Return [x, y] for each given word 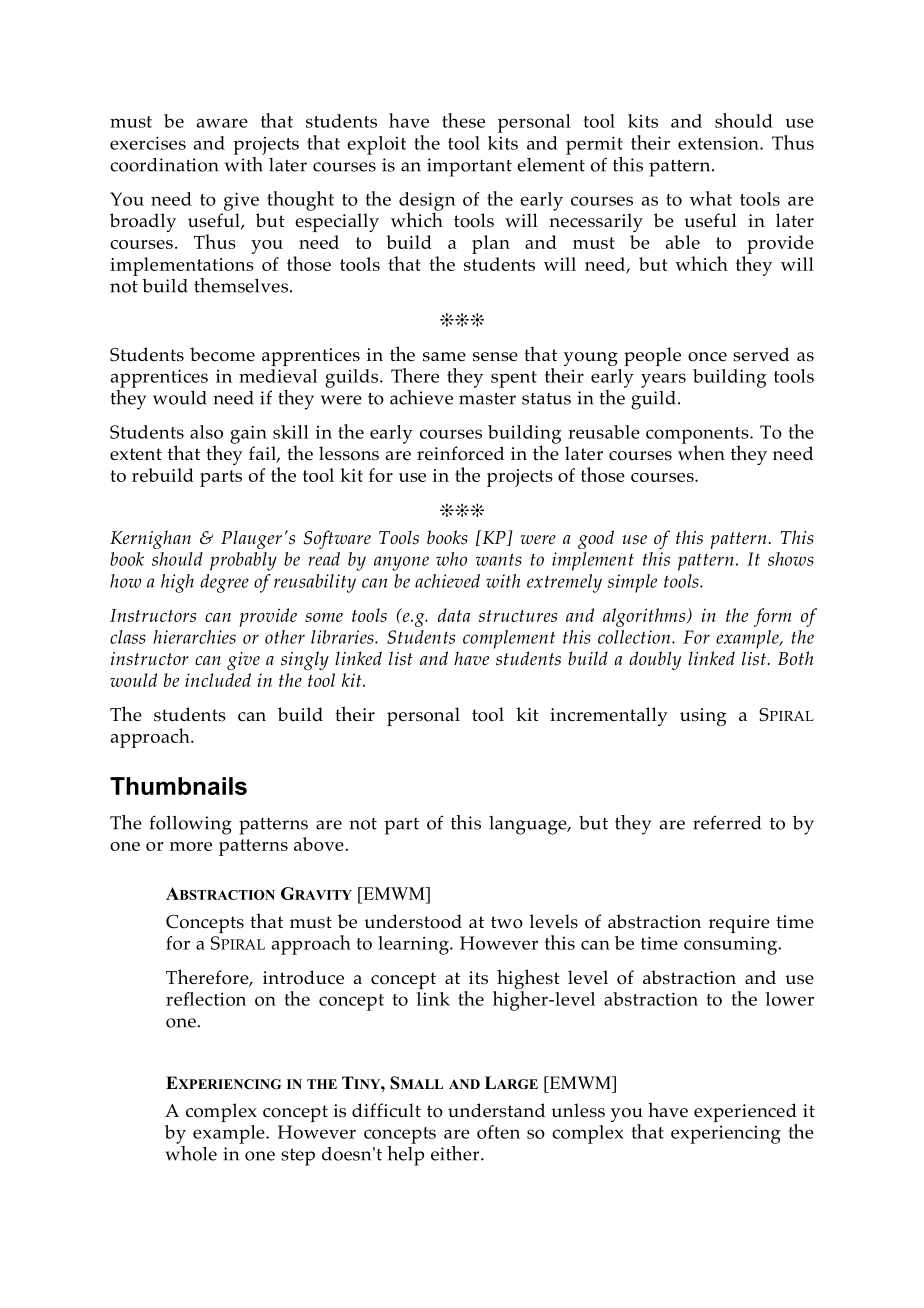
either [456, 1153]
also [206, 432]
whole [191, 1152]
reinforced [460, 453]
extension [719, 143]
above [319, 844]
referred [727, 822]
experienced [745, 1114]
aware [222, 123]
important [469, 167]
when [701, 452]
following [191, 825]
